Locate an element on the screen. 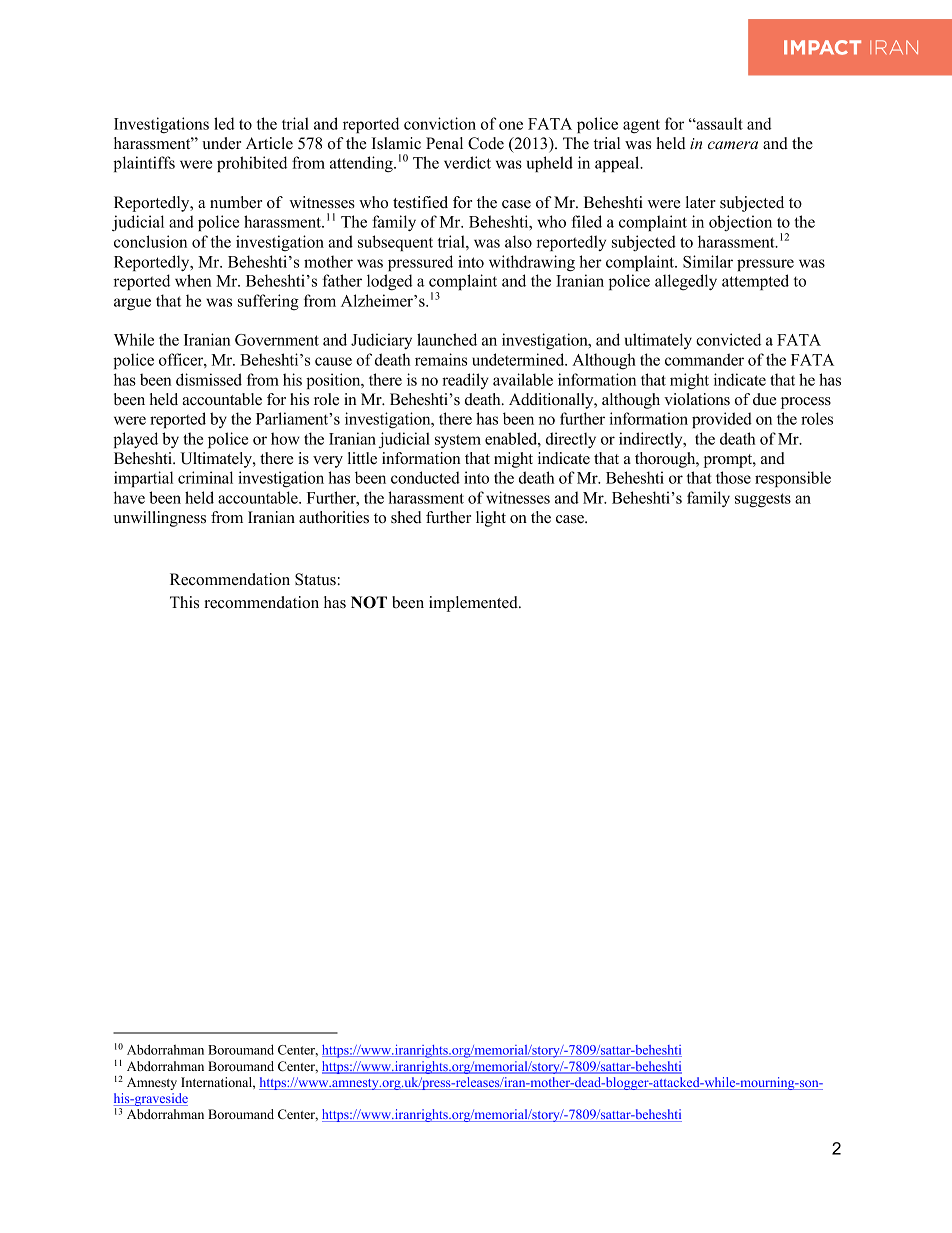 Image resolution: width=952 pixels, height=1233 pixels. dismissed is located at coordinates (209, 379).
